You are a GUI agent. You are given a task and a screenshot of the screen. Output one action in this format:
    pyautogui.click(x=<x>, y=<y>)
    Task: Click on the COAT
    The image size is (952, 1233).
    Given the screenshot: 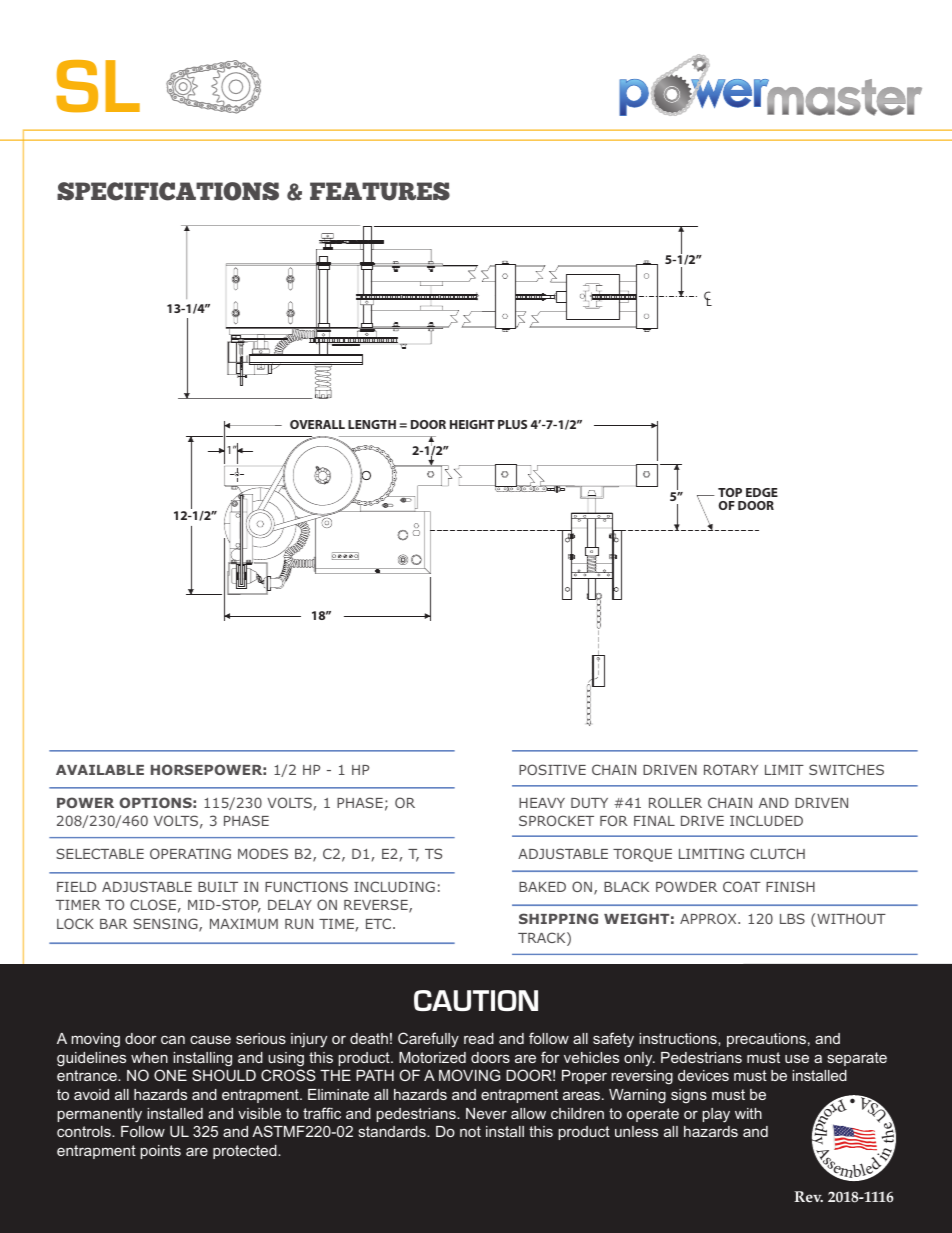 What is the action you would take?
    pyautogui.click(x=742, y=886)
